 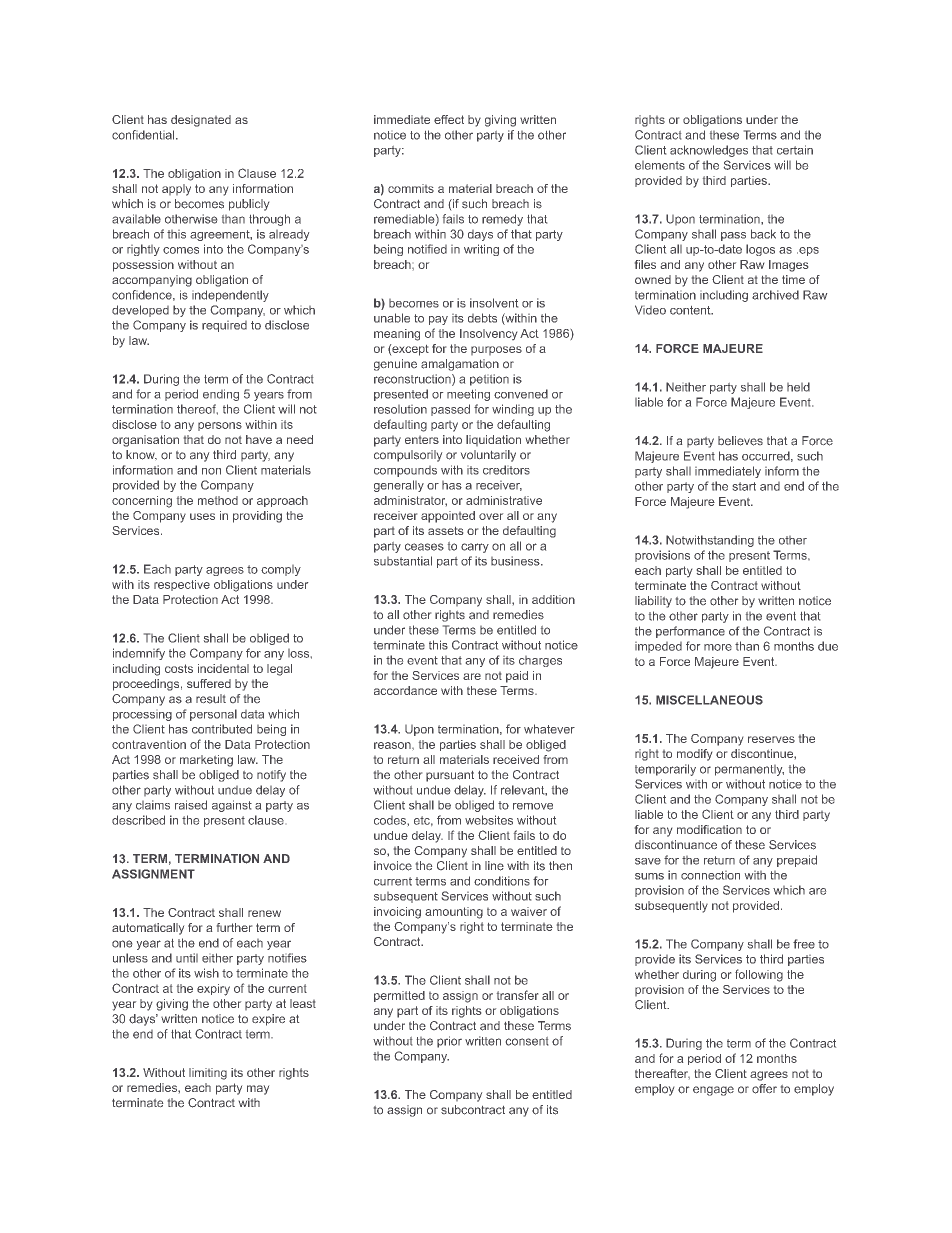 I want to click on designated, so click(x=201, y=121).
